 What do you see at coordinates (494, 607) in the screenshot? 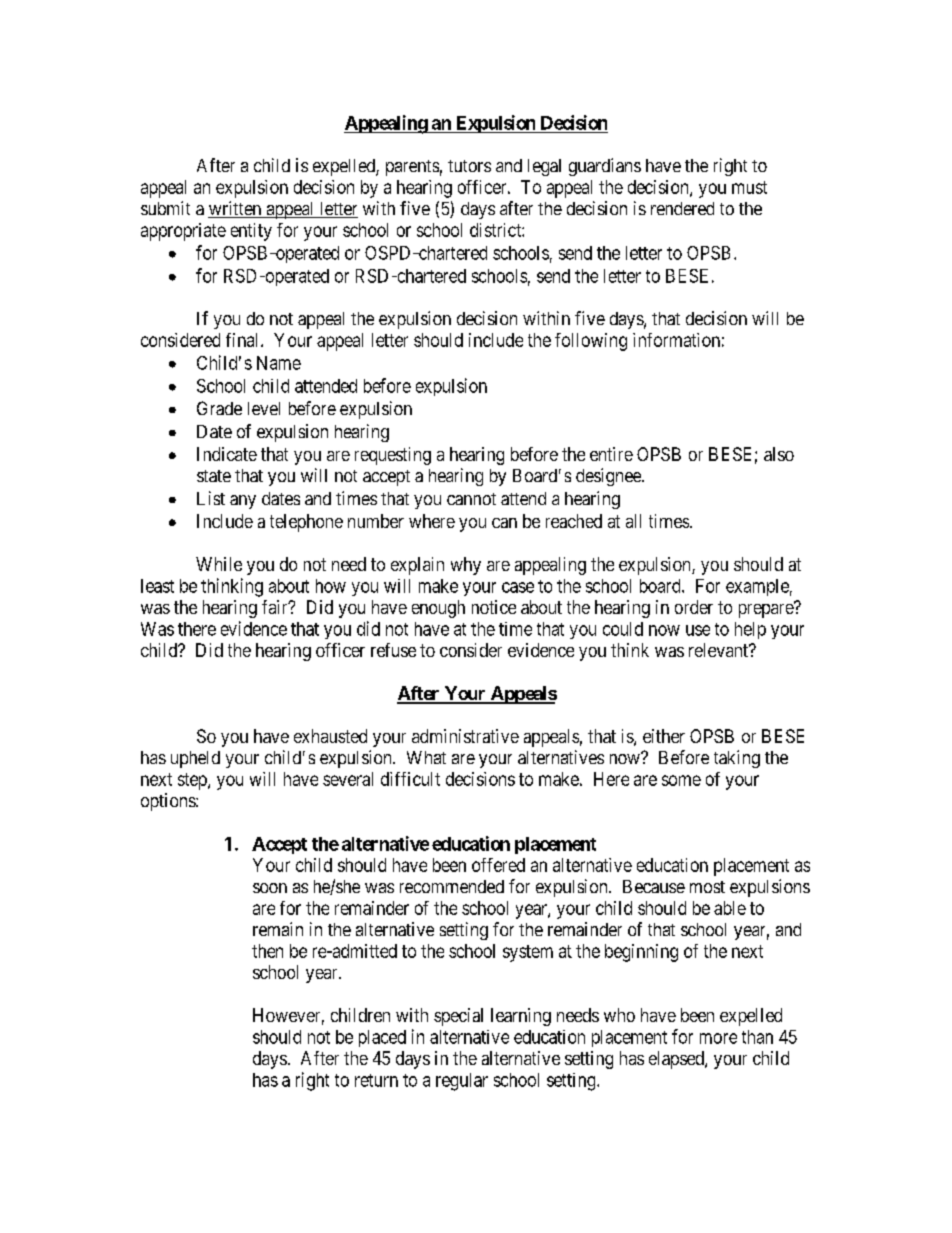
I see `notice` at bounding box center [494, 607].
